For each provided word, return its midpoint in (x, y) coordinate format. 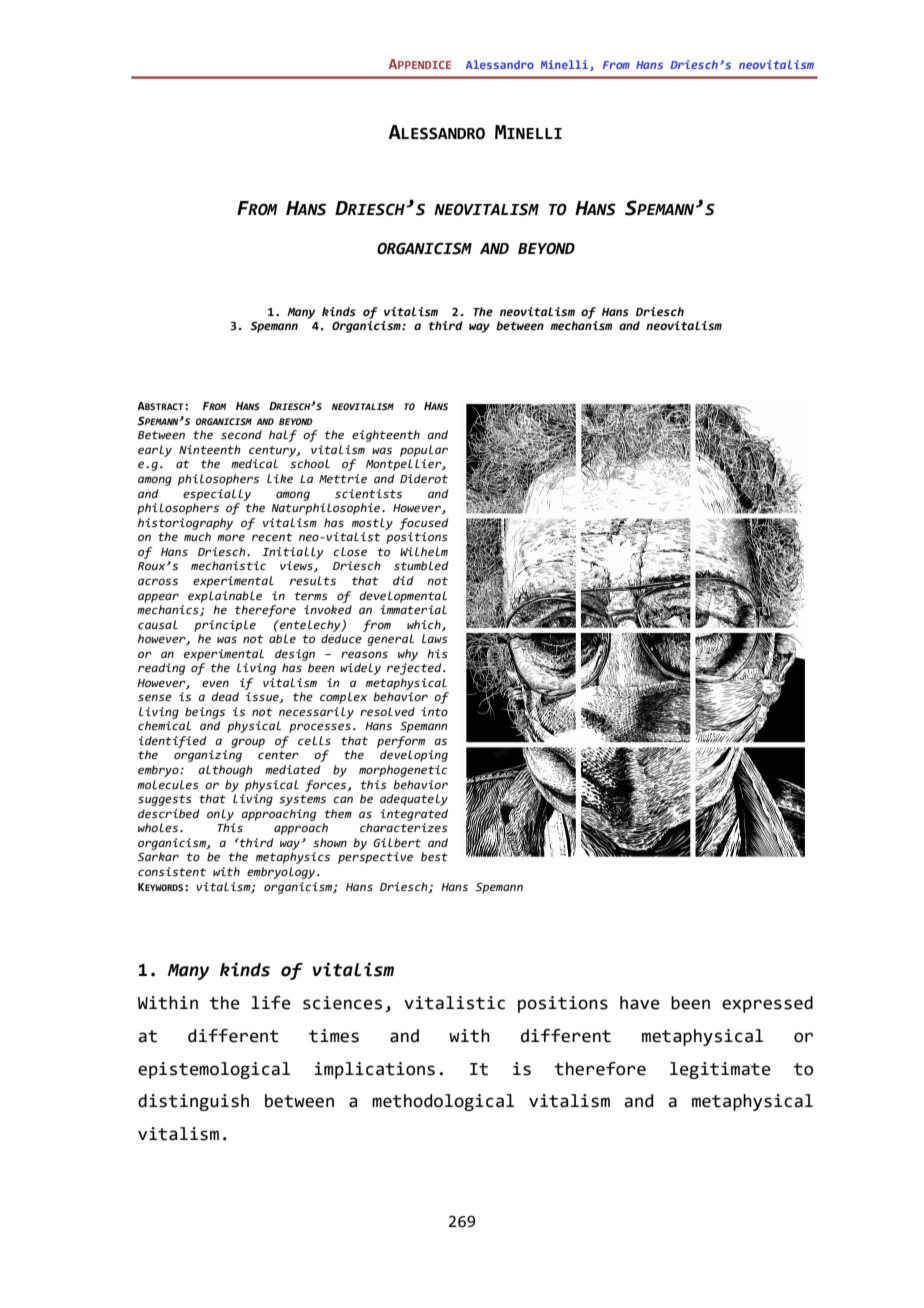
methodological (443, 1102)
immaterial (413, 609)
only (220, 815)
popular (424, 451)
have (640, 1003)
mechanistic (228, 565)
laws (435, 638)
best (434, 856)
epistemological (214, 1070)
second (241, 434)
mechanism (581, 326)
